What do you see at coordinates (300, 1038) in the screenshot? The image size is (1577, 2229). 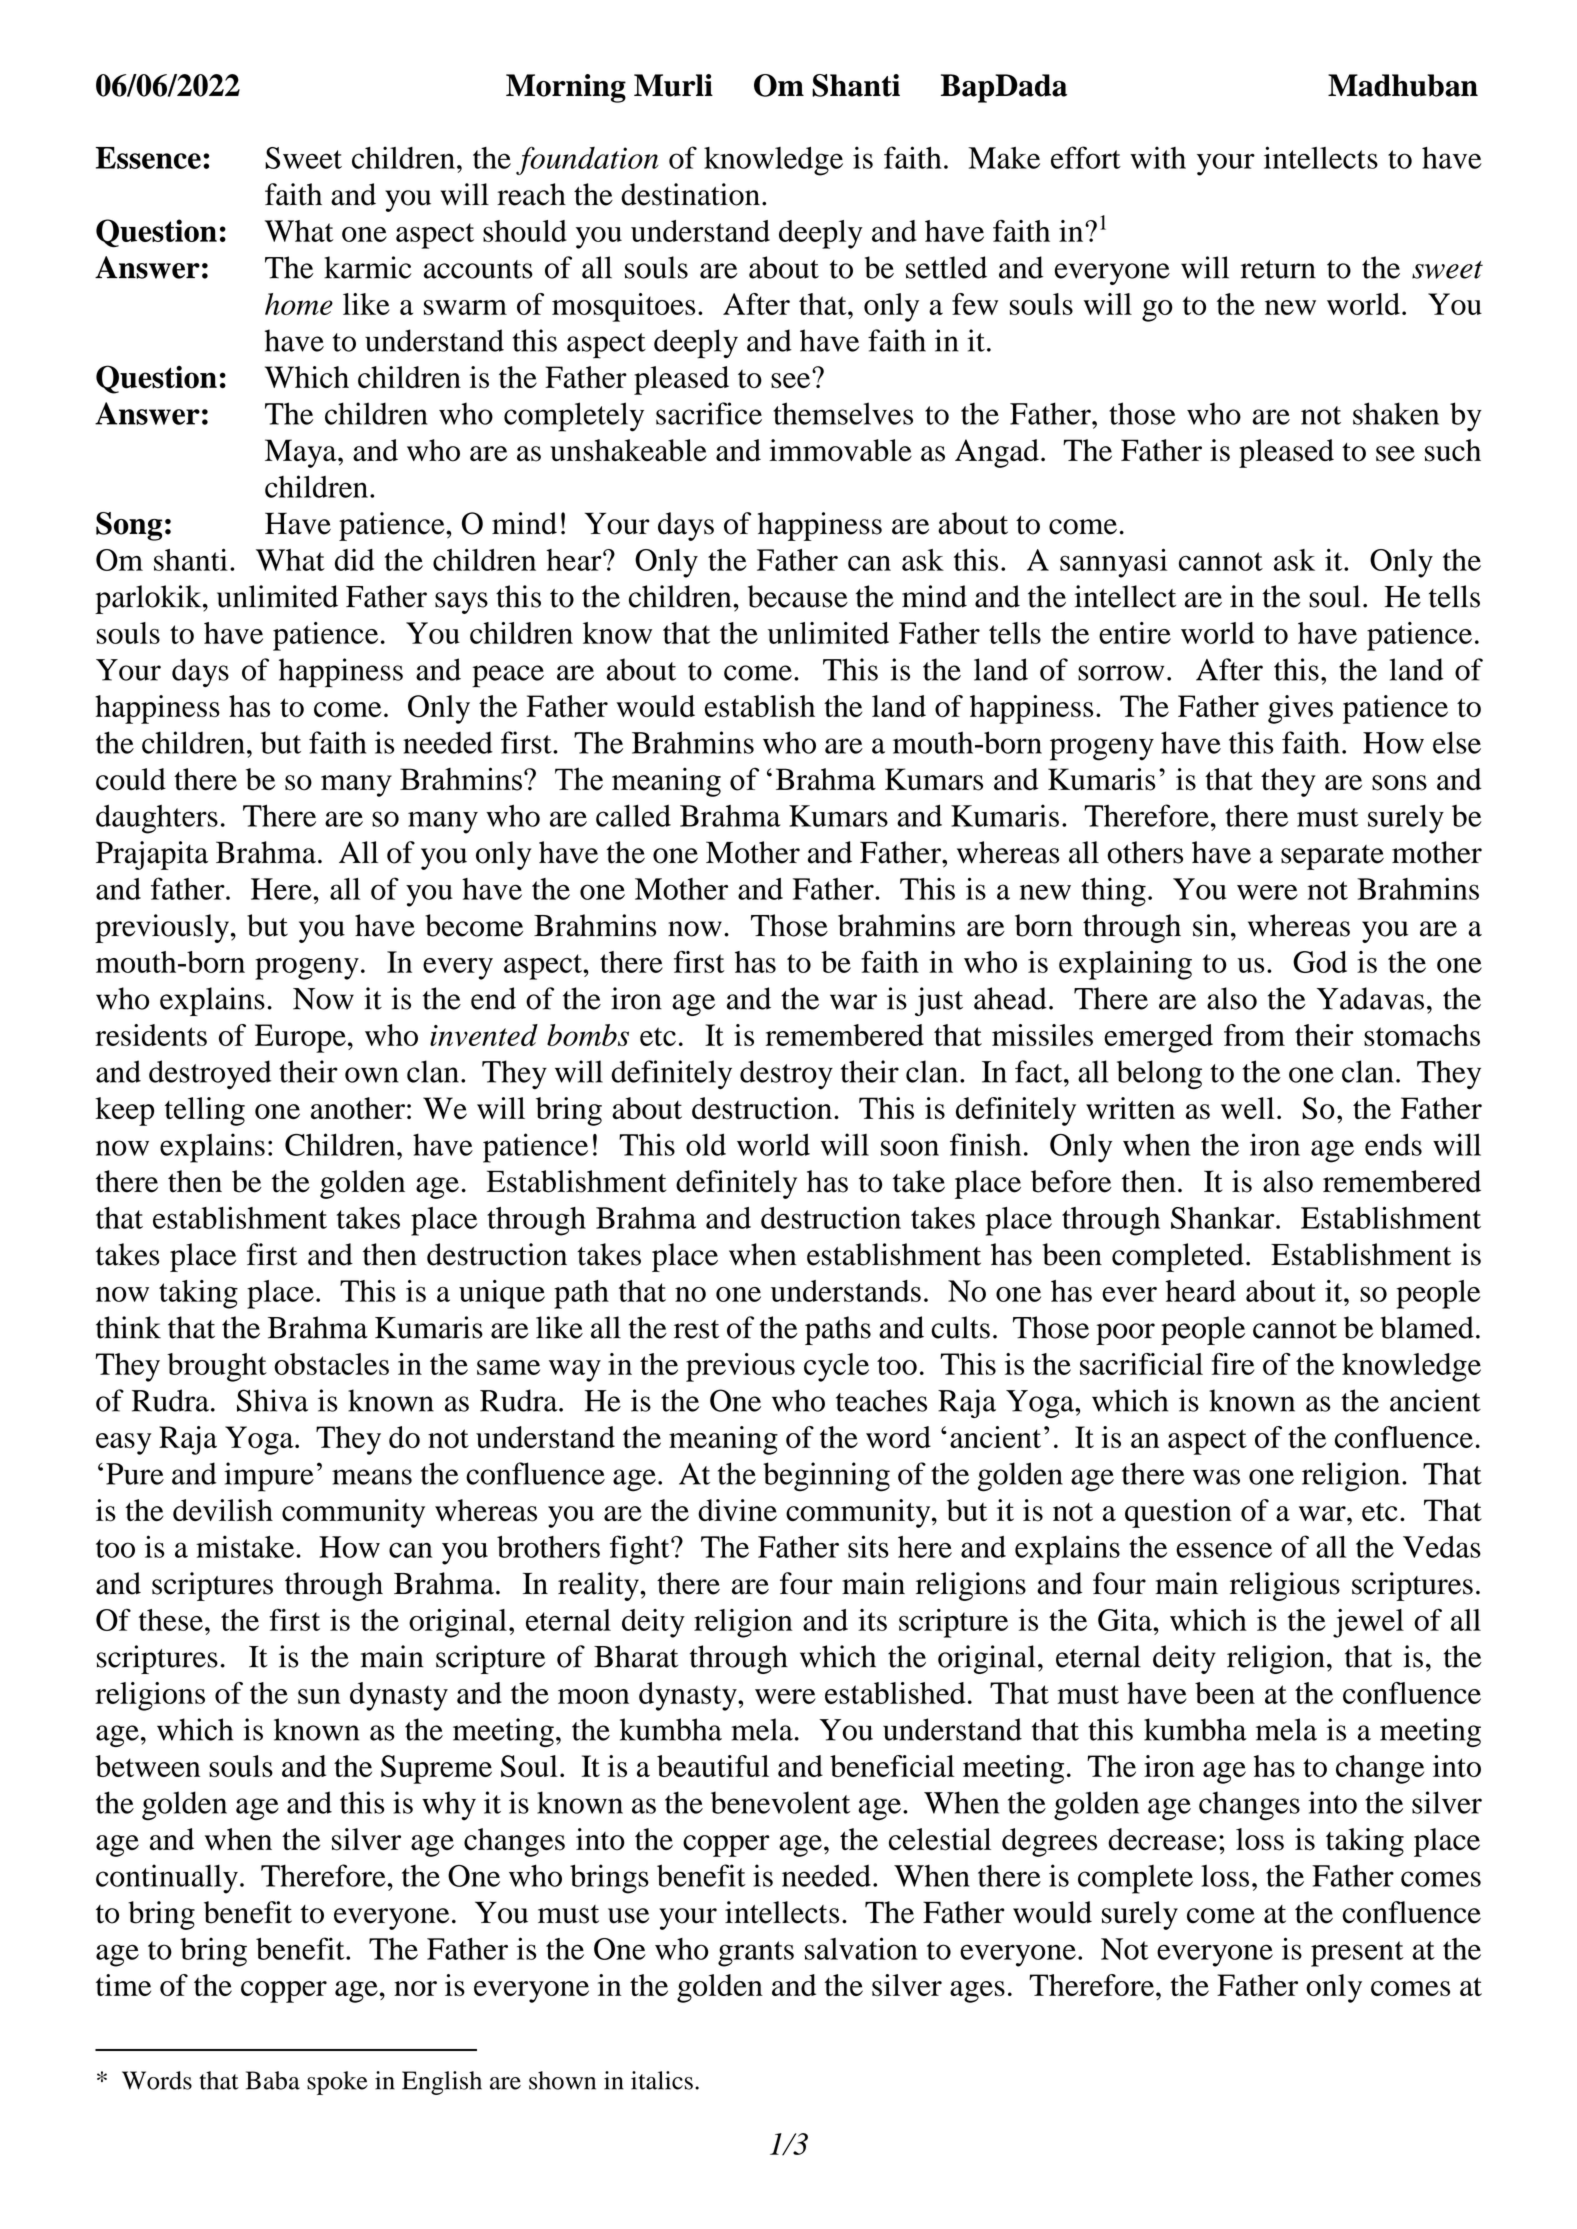 I see `Europe` at bounding box center [300, 1038].
